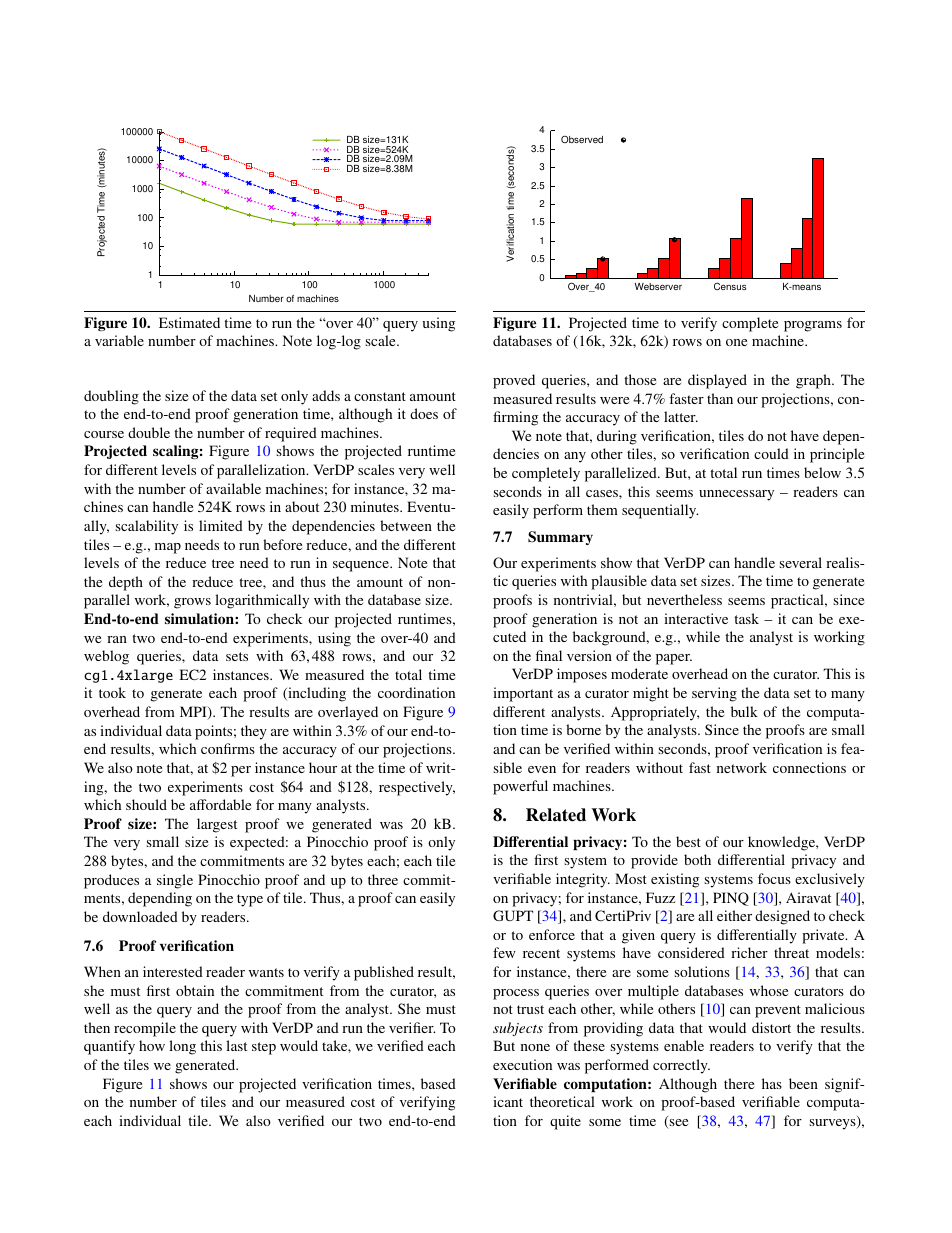 The image size is (952, 1233). I want to click on powerful, so click(520, 787).
